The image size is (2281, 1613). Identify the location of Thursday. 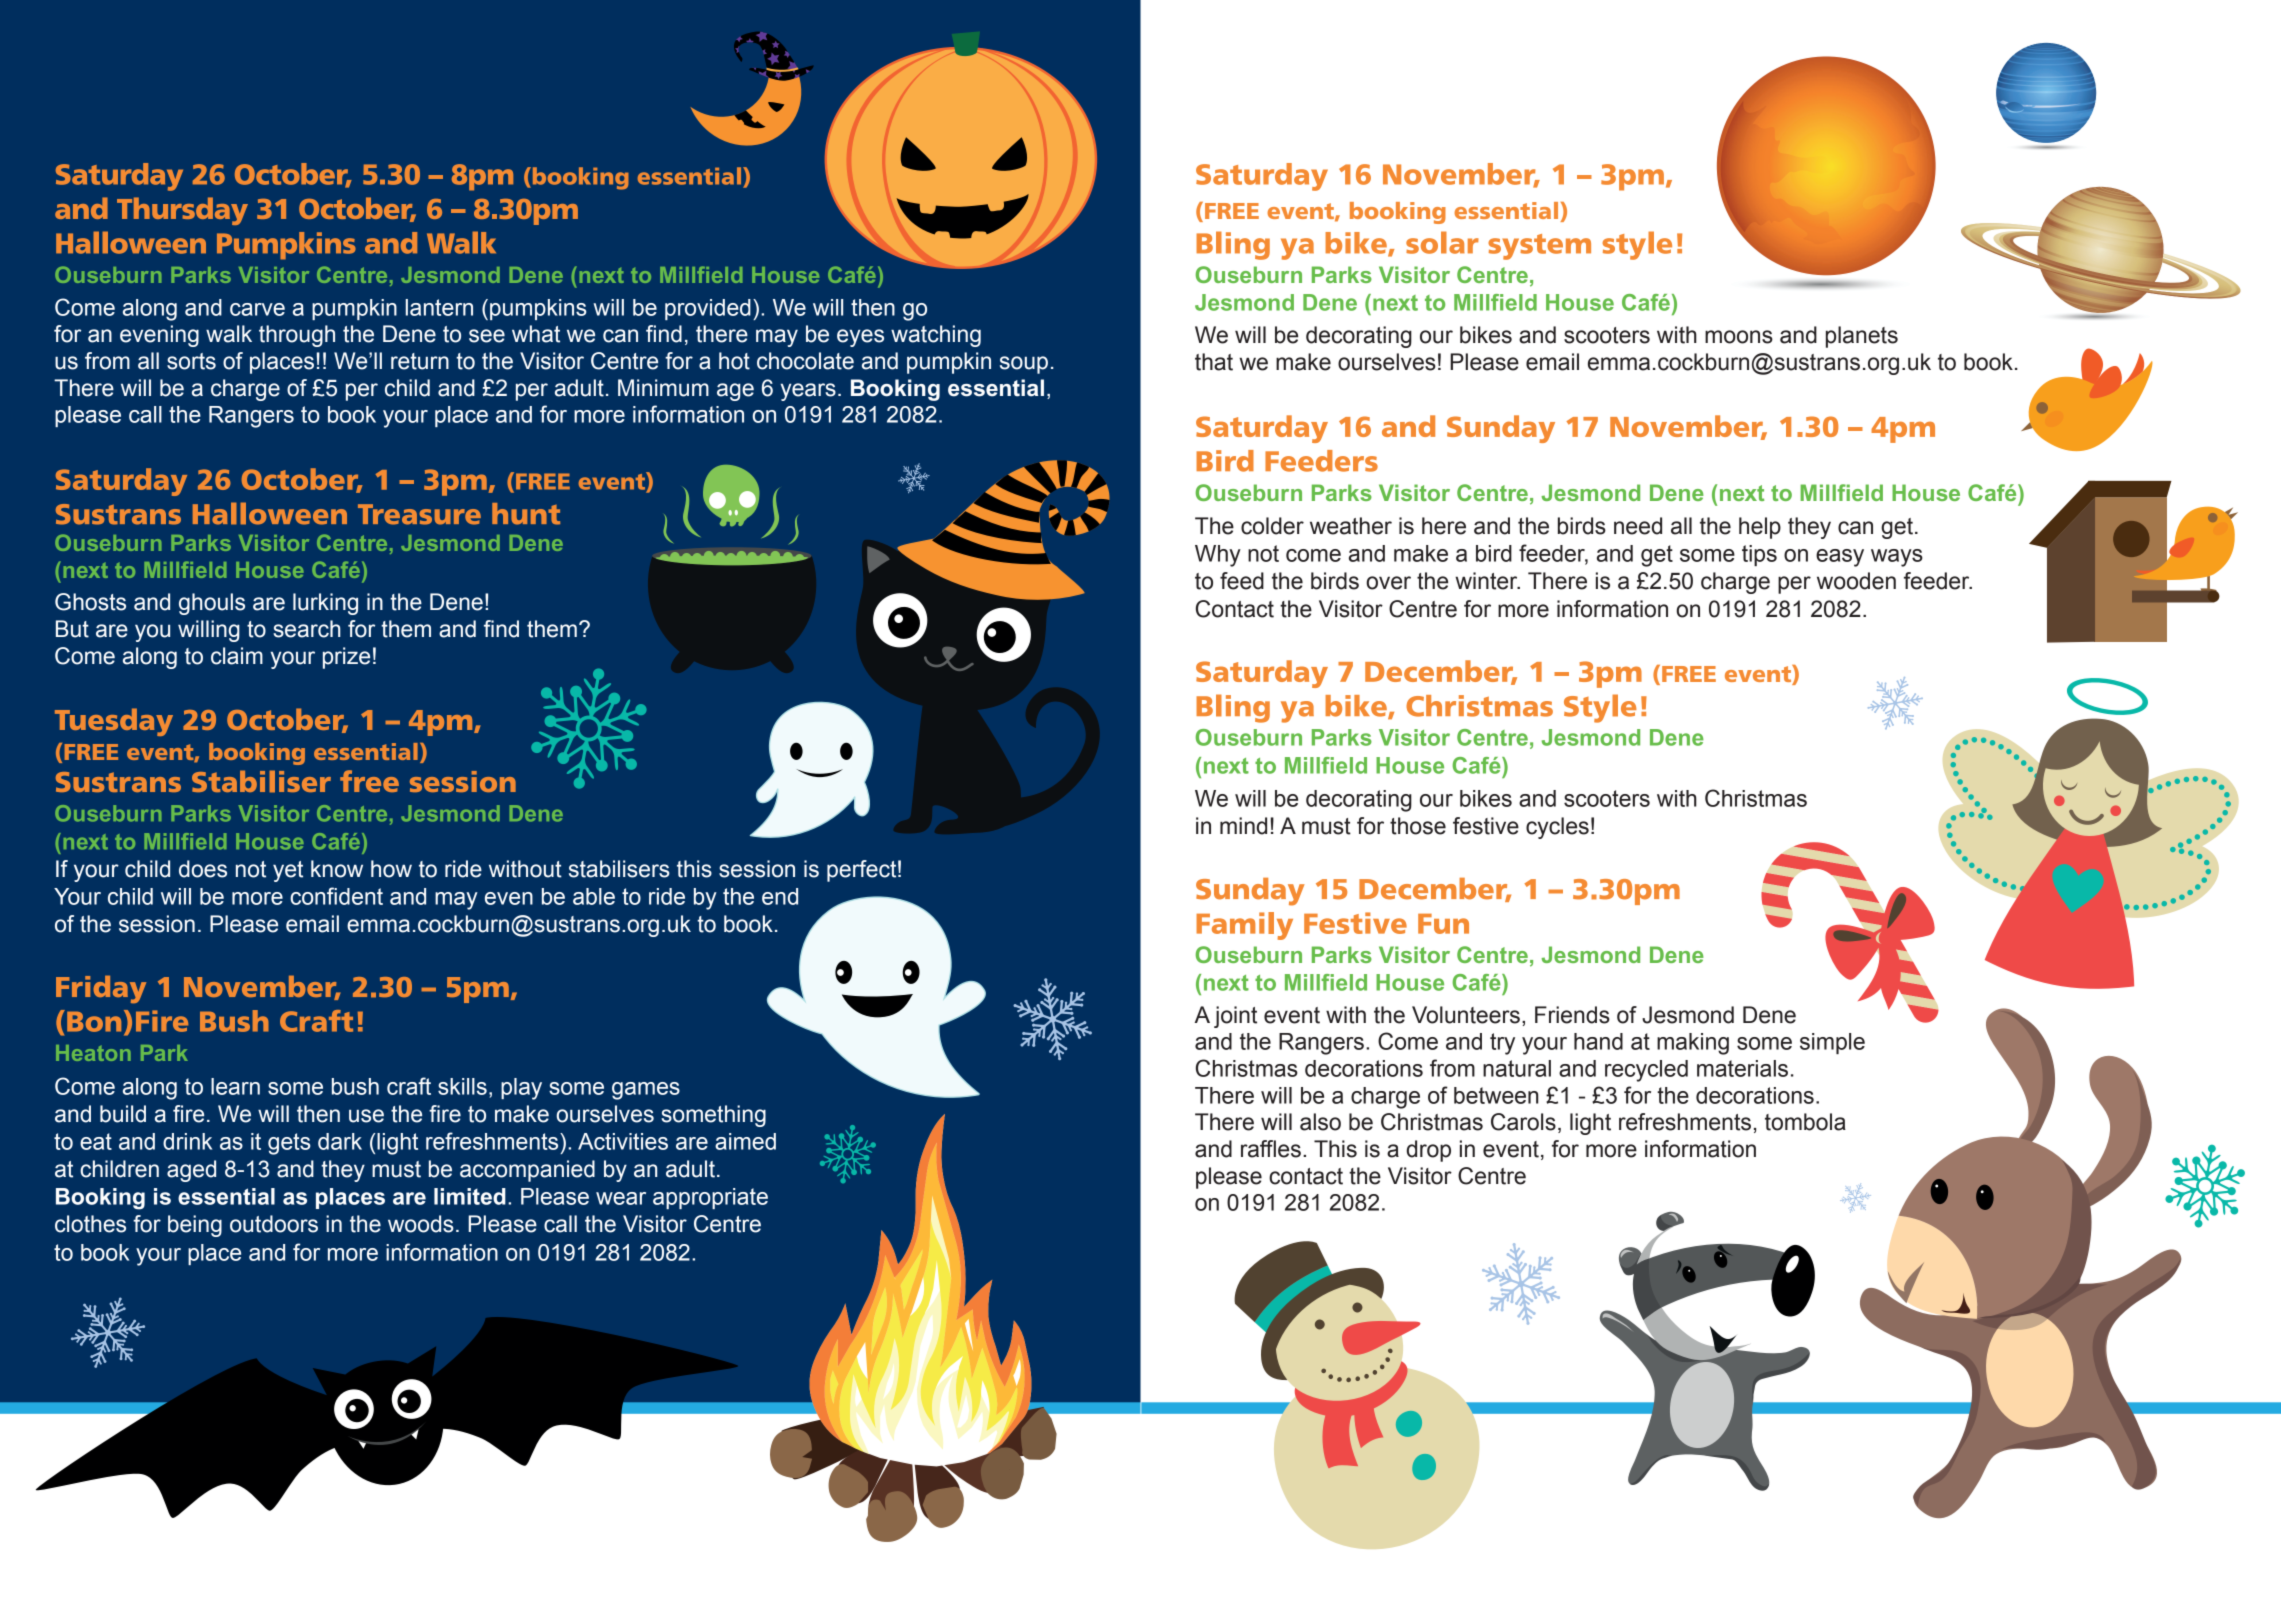
(182, 211).
